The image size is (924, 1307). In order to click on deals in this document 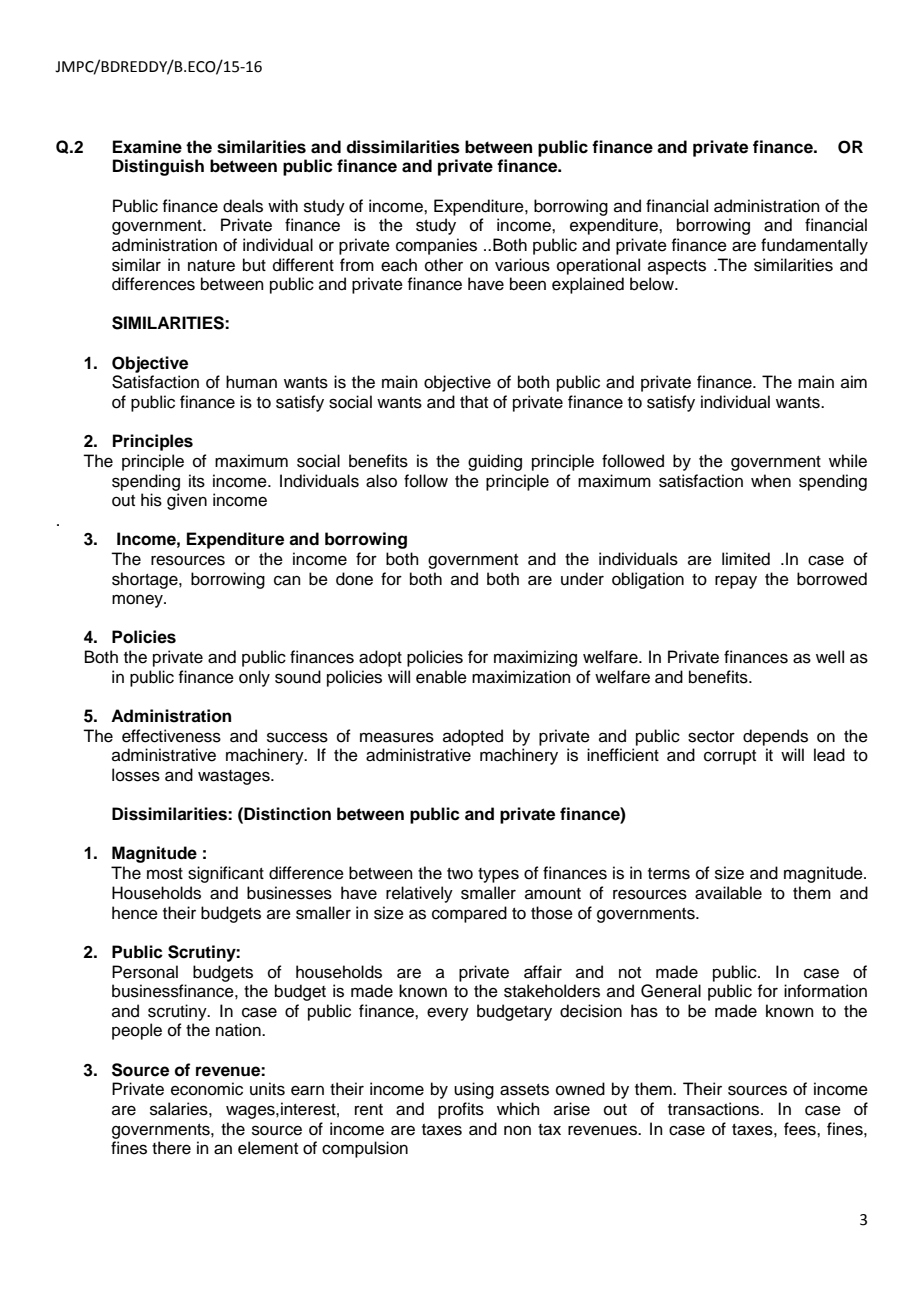, I will do `click(243, 206)`.
